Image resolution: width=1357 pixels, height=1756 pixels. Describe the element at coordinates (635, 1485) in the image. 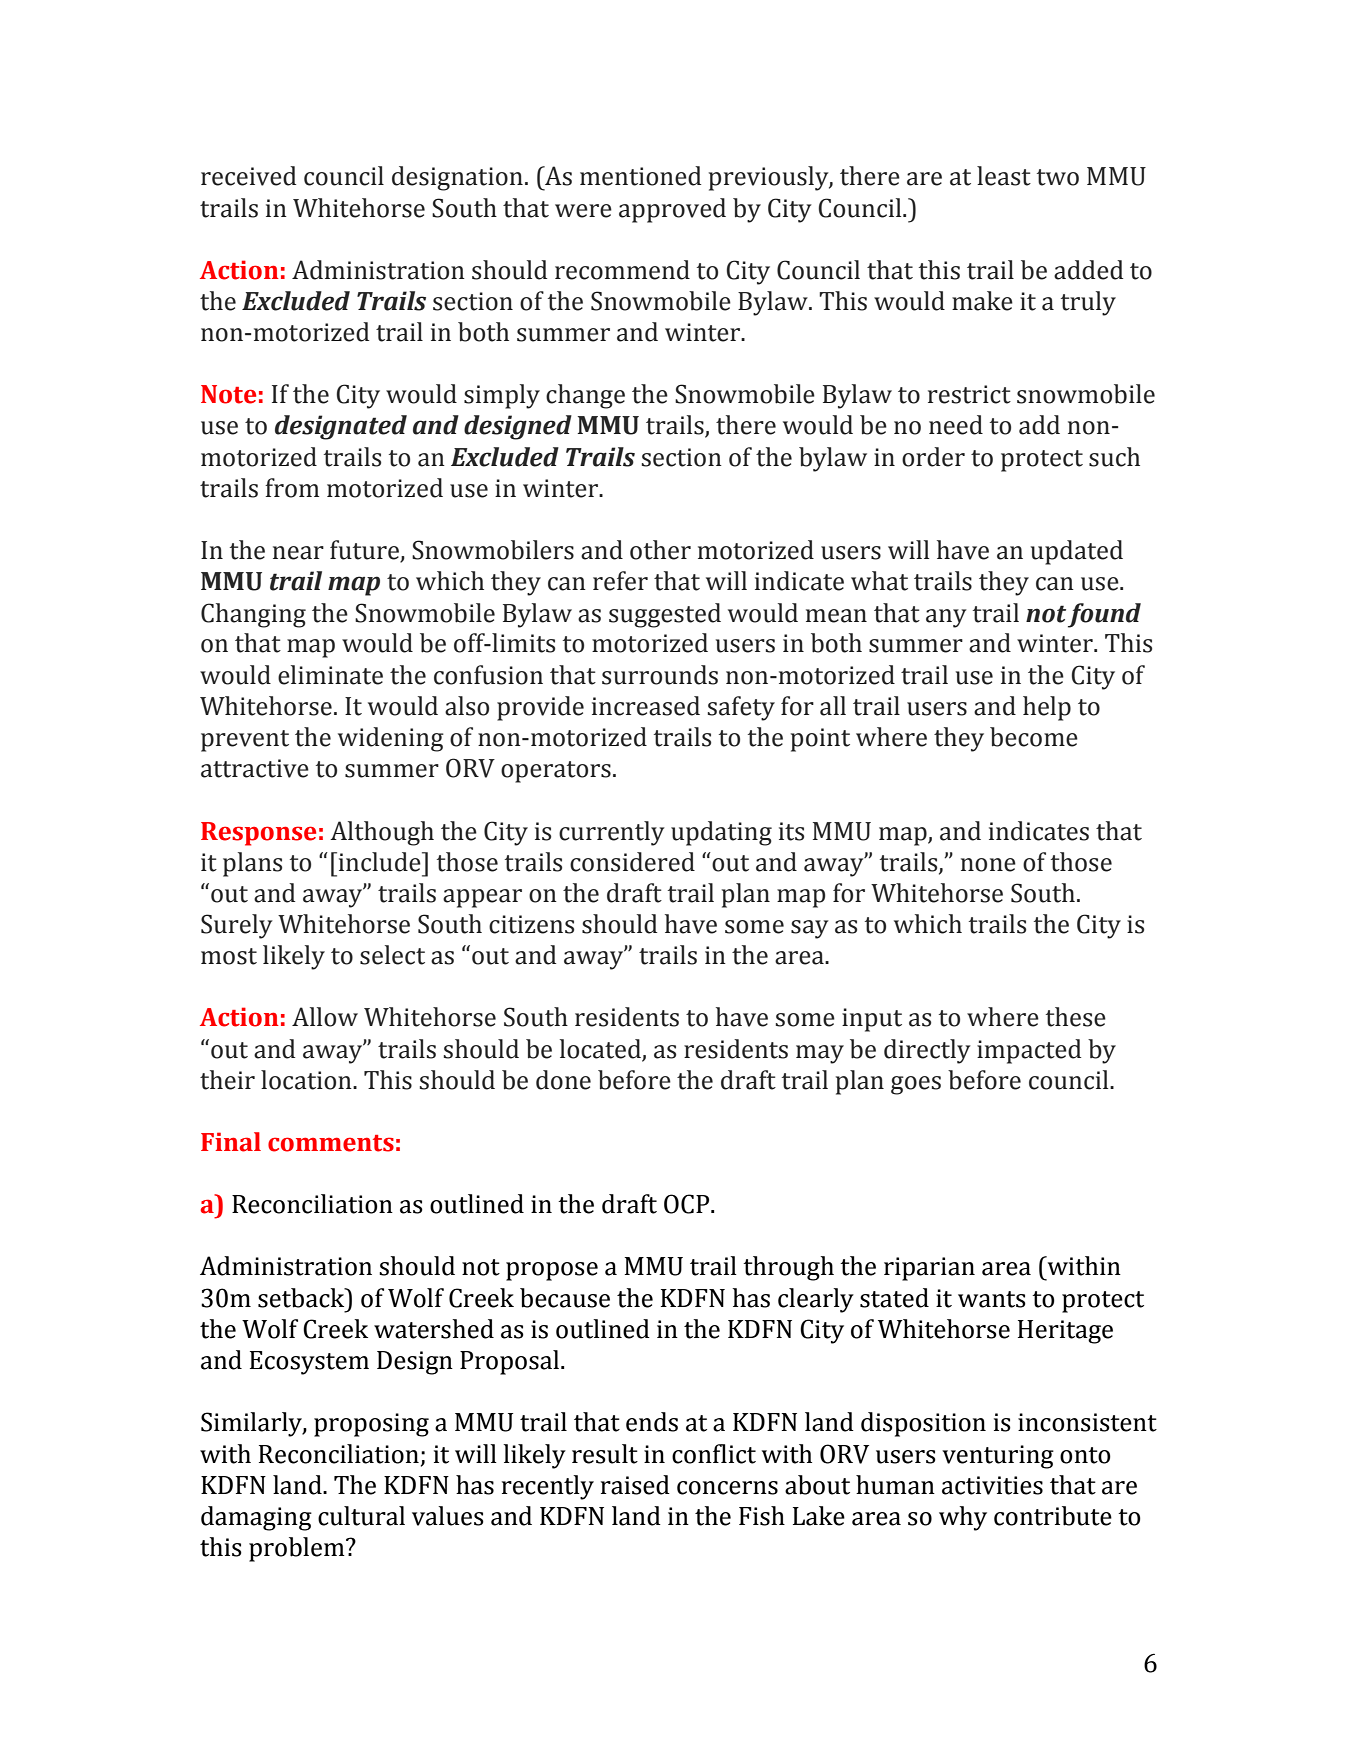

I see `raised` at that location.
